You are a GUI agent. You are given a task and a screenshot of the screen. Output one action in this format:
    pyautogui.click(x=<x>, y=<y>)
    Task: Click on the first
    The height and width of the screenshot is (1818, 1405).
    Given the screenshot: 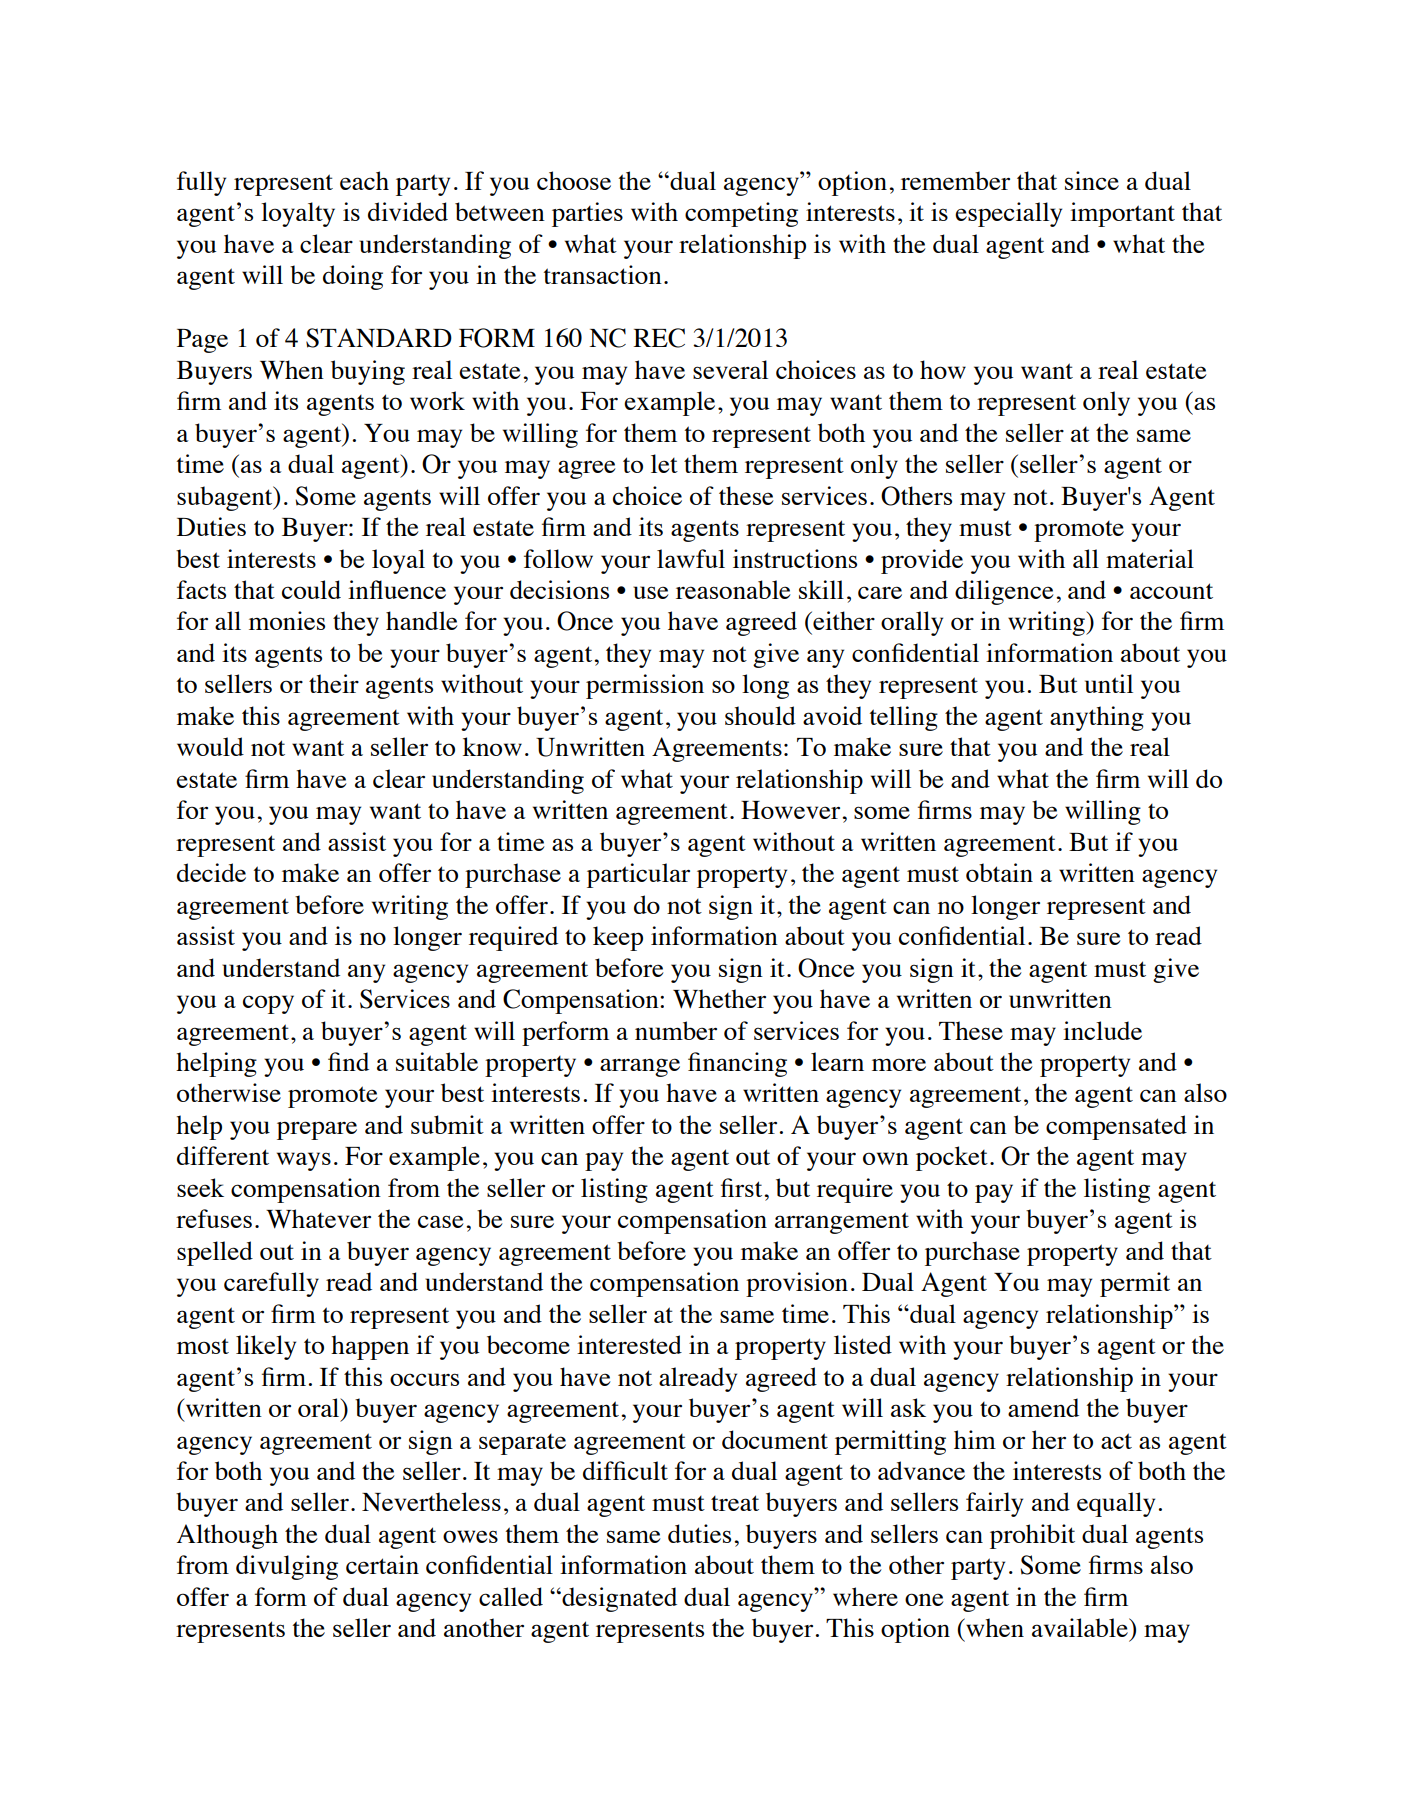 What is the action you would take?
    pyautogui.click(x=743, y=1187)
